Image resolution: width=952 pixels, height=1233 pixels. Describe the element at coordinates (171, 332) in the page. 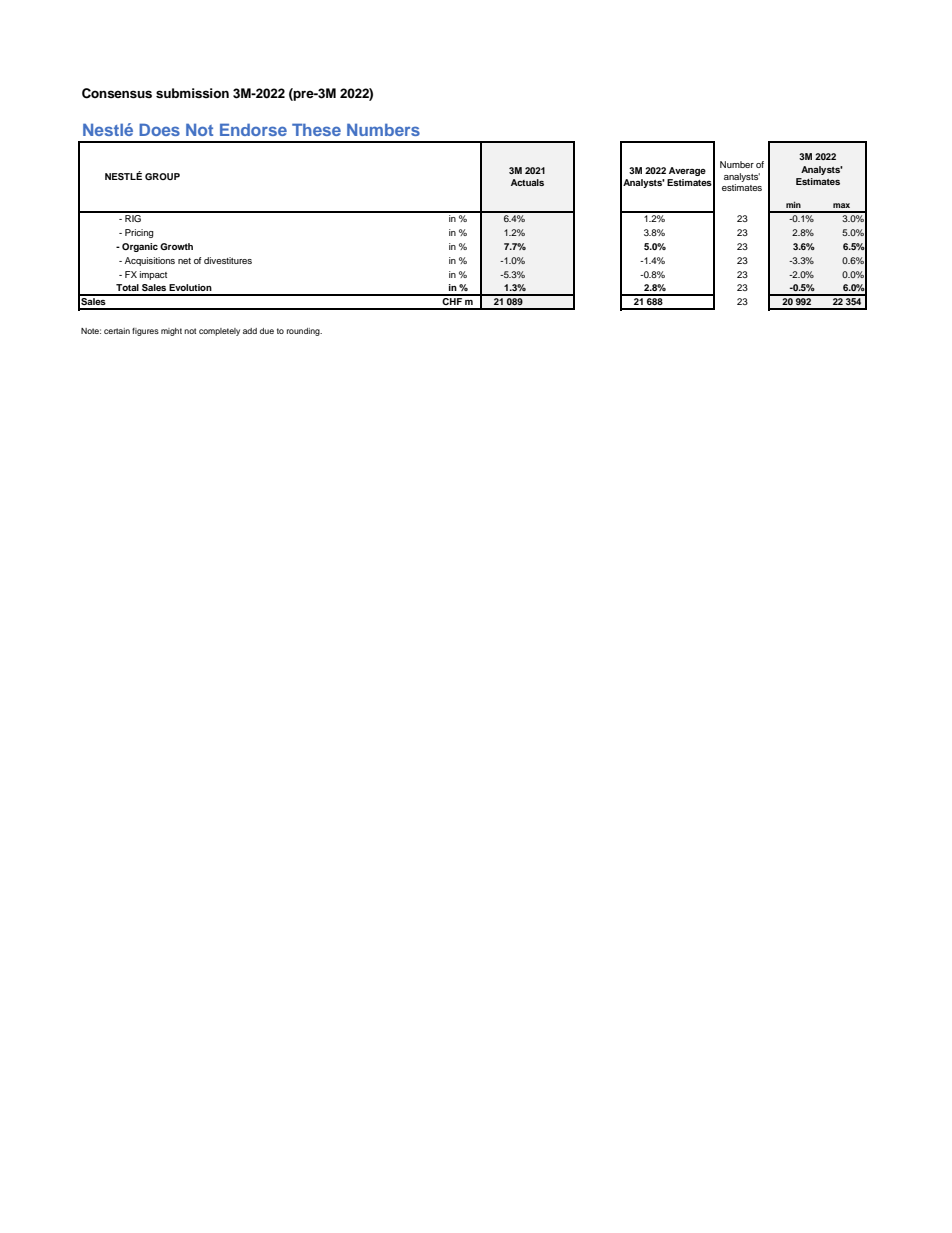

I see `might` at that location.
